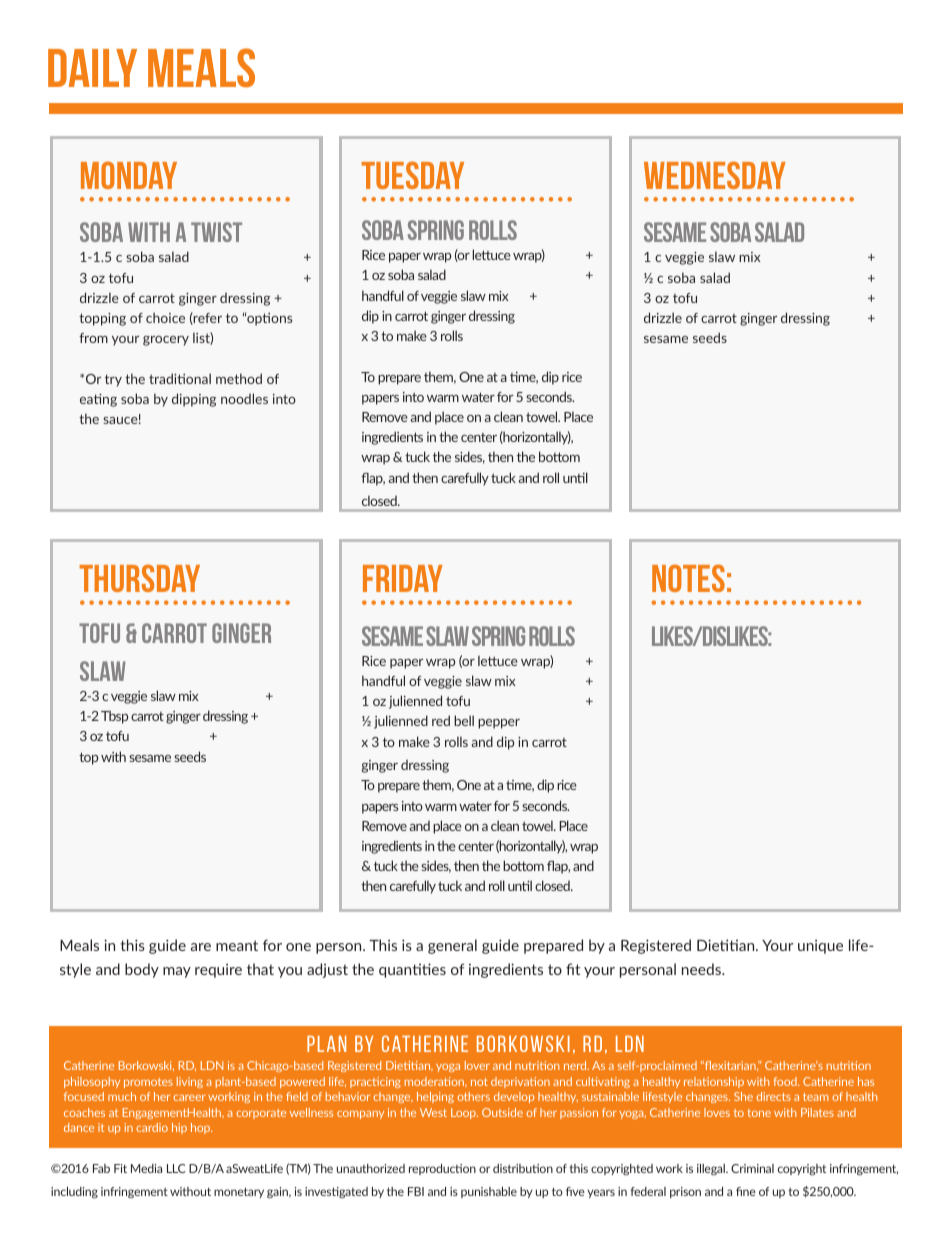 The image size is (952, 1233). I want to click on reproduction, so click(442, 1169).
